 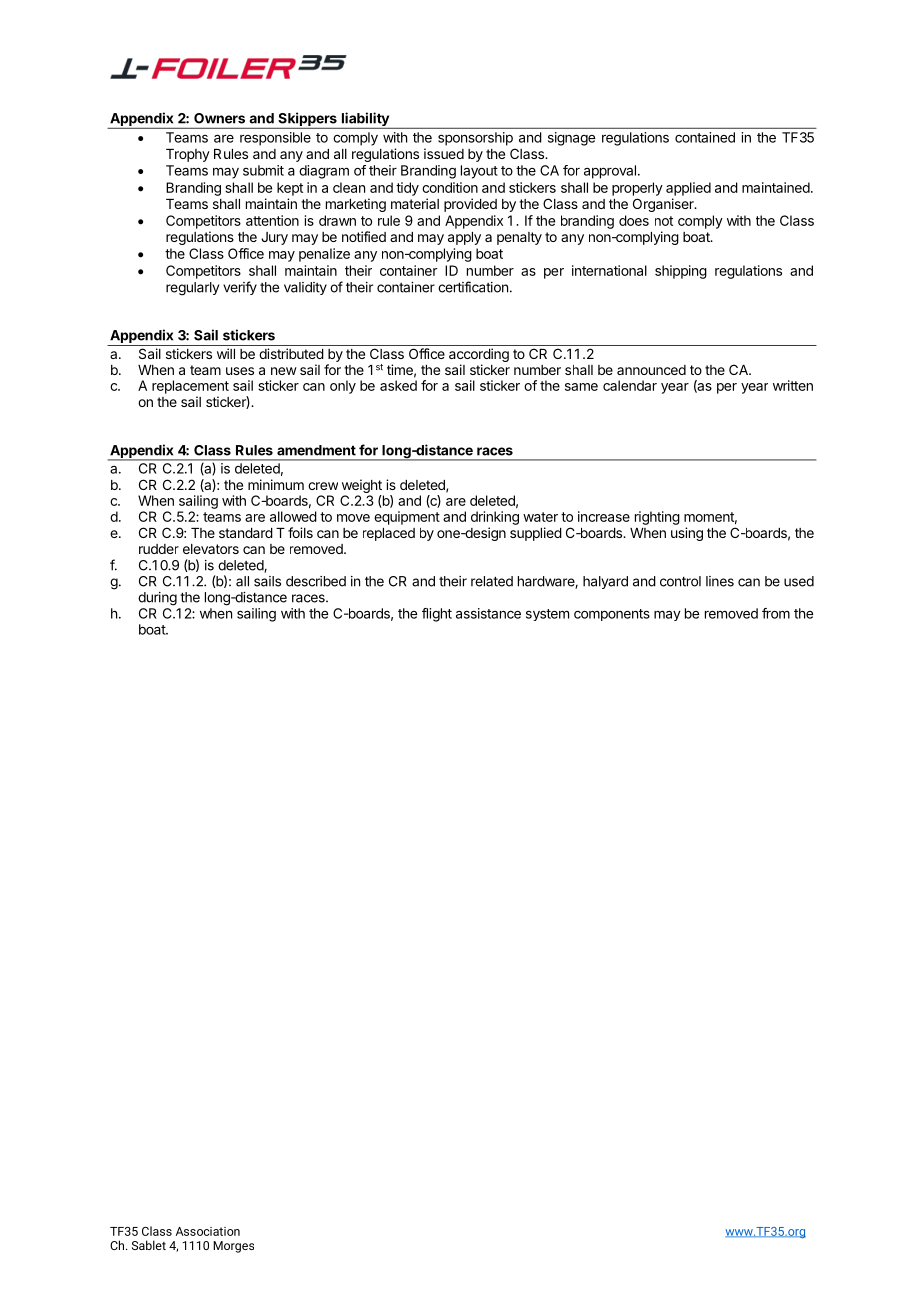 What do you see at coordinates (479, 172) in the screenshot?
I see `layout` at bounding box center [479, 172].
